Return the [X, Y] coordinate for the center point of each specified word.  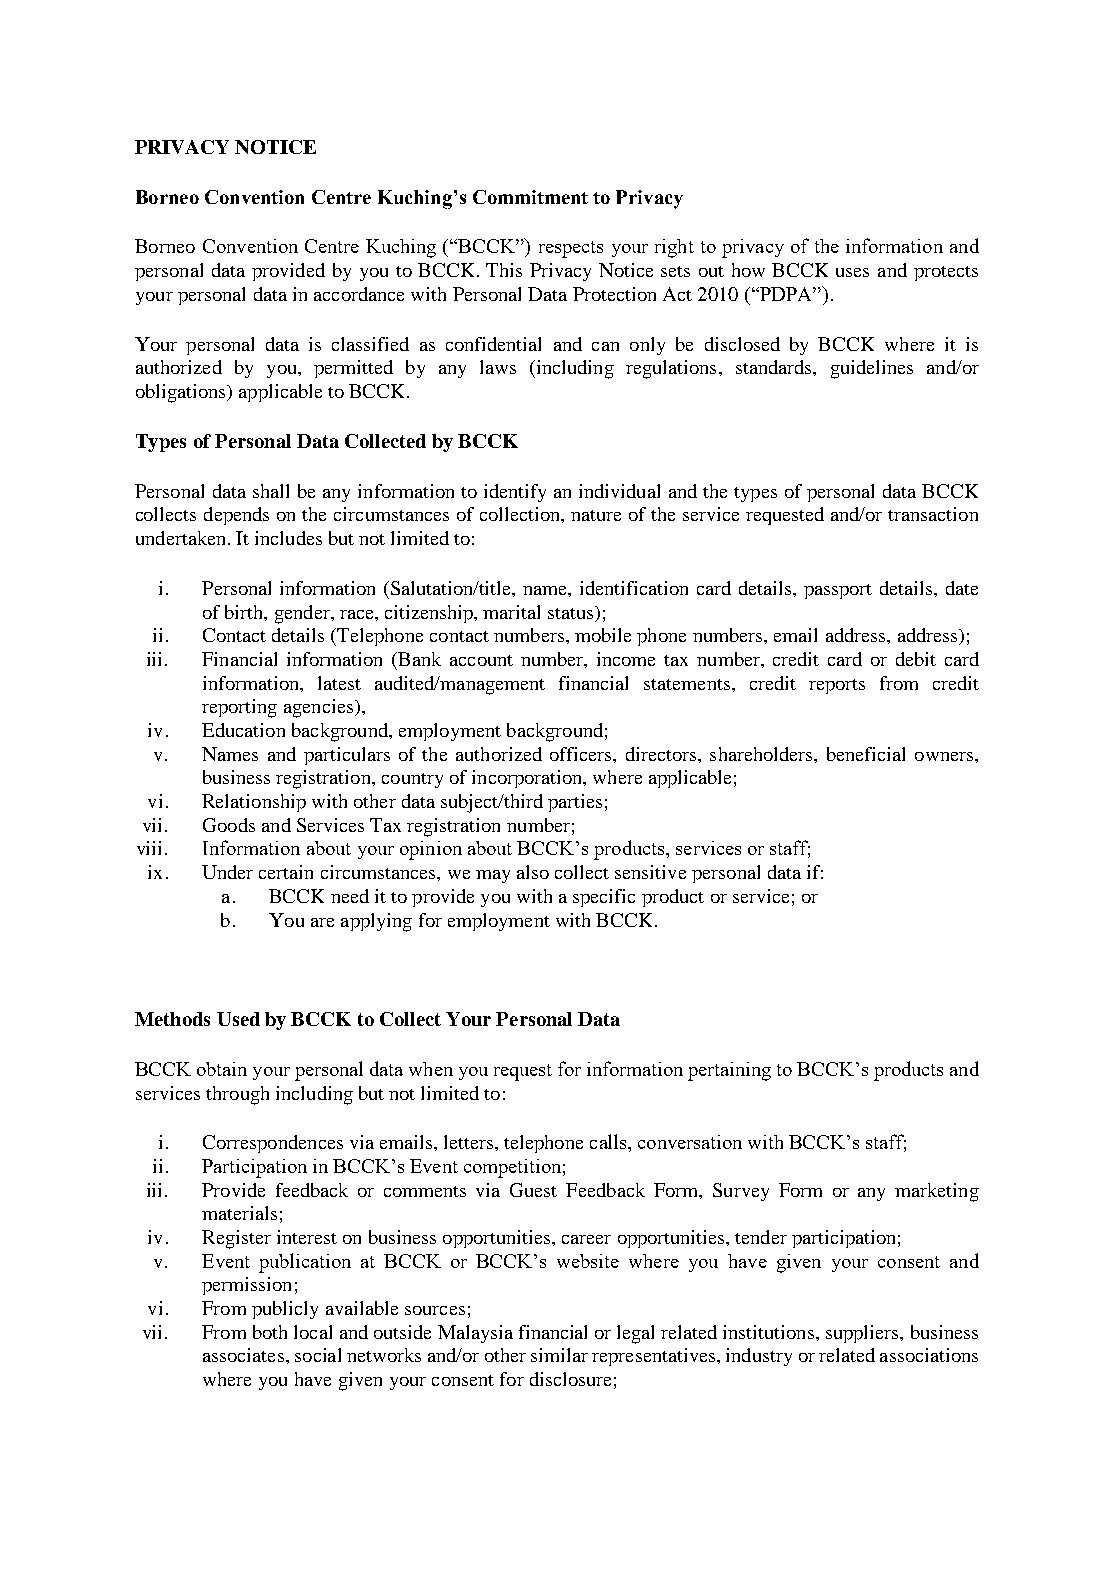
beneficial [866, 754]
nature [596, 515]
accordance [359, 294]
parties [575, 803]
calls [609, 1141]
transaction [933, 514]
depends [236, 516]
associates [243, 1355]
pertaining [729, 1071]
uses [852, 272]
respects [571, 249]
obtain [222, 1069]
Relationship [254, 803]
